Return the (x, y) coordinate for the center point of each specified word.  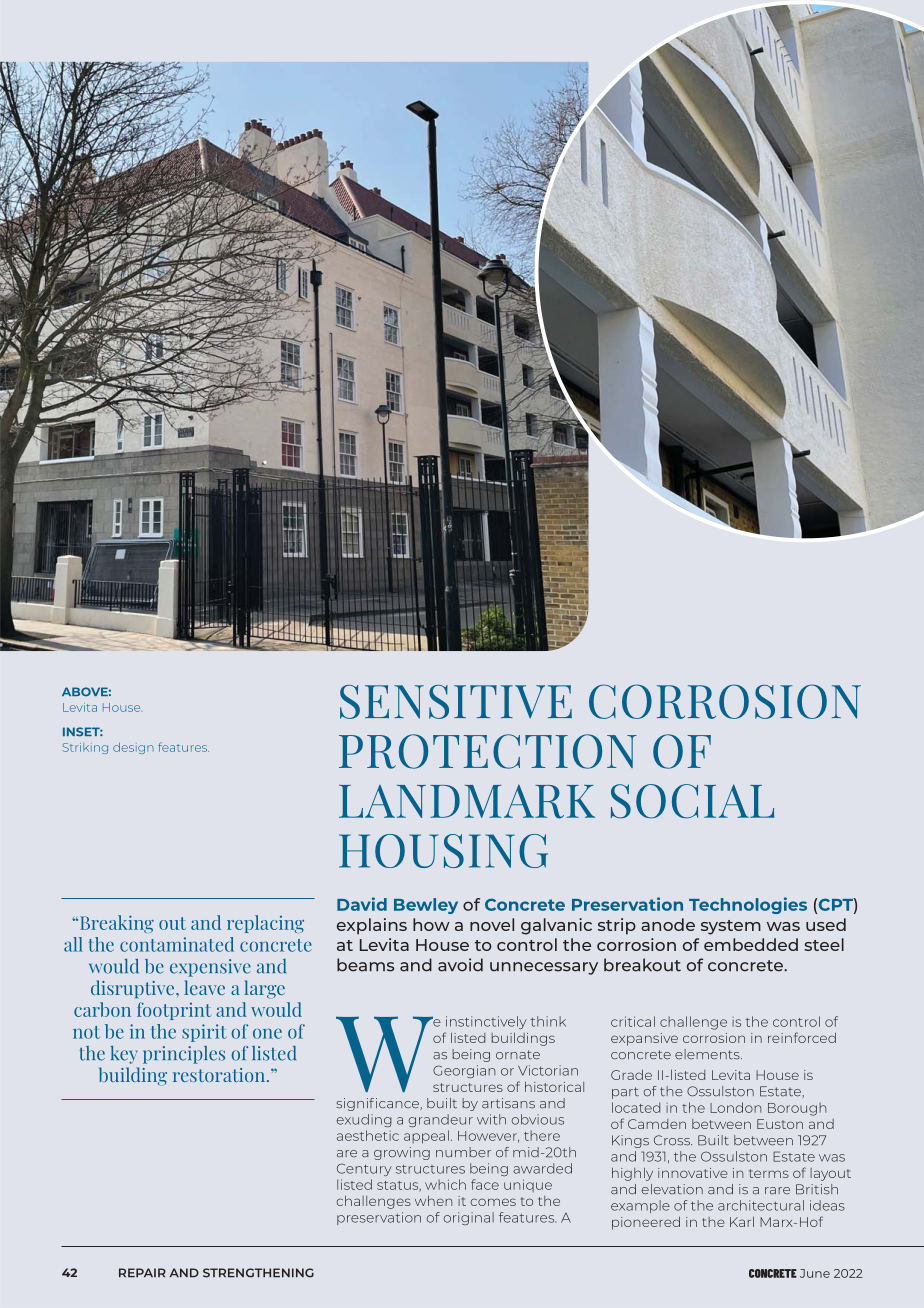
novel (492, 924)
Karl (742, 1221)
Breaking (117, 924)
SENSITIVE (456, 702)
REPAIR (142, 1272)
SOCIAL (692, 801)
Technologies (748, 905)
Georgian (464, 1071)
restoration (220, 1075)
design (133, 748)
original (469, 1218)
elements (708, 1054)
